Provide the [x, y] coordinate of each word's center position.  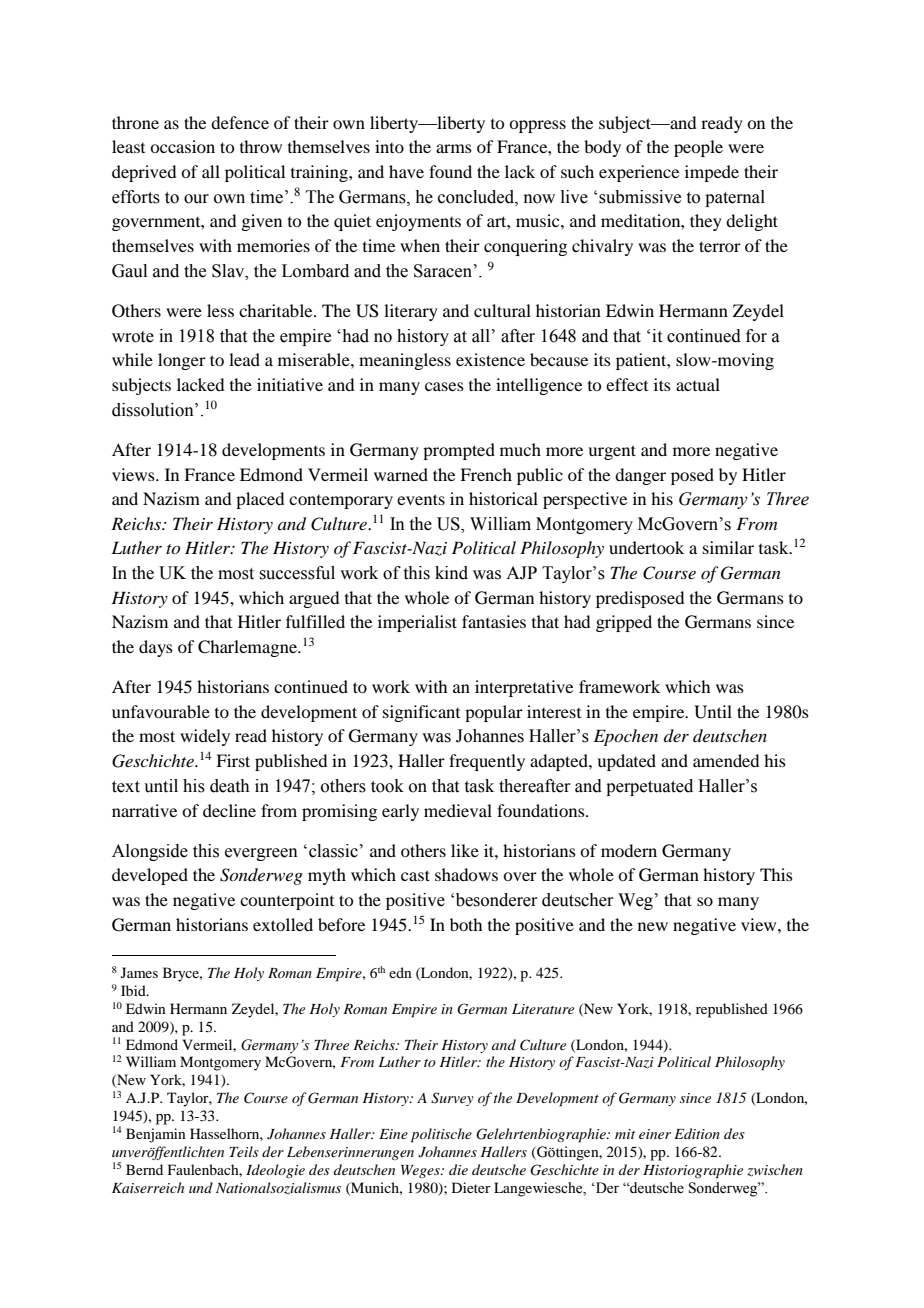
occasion [182, 146]
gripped [624, 623]
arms [454, 148]
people [698, 148]
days [156, 648]
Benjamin [156, 1135]
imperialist [417, 623]
